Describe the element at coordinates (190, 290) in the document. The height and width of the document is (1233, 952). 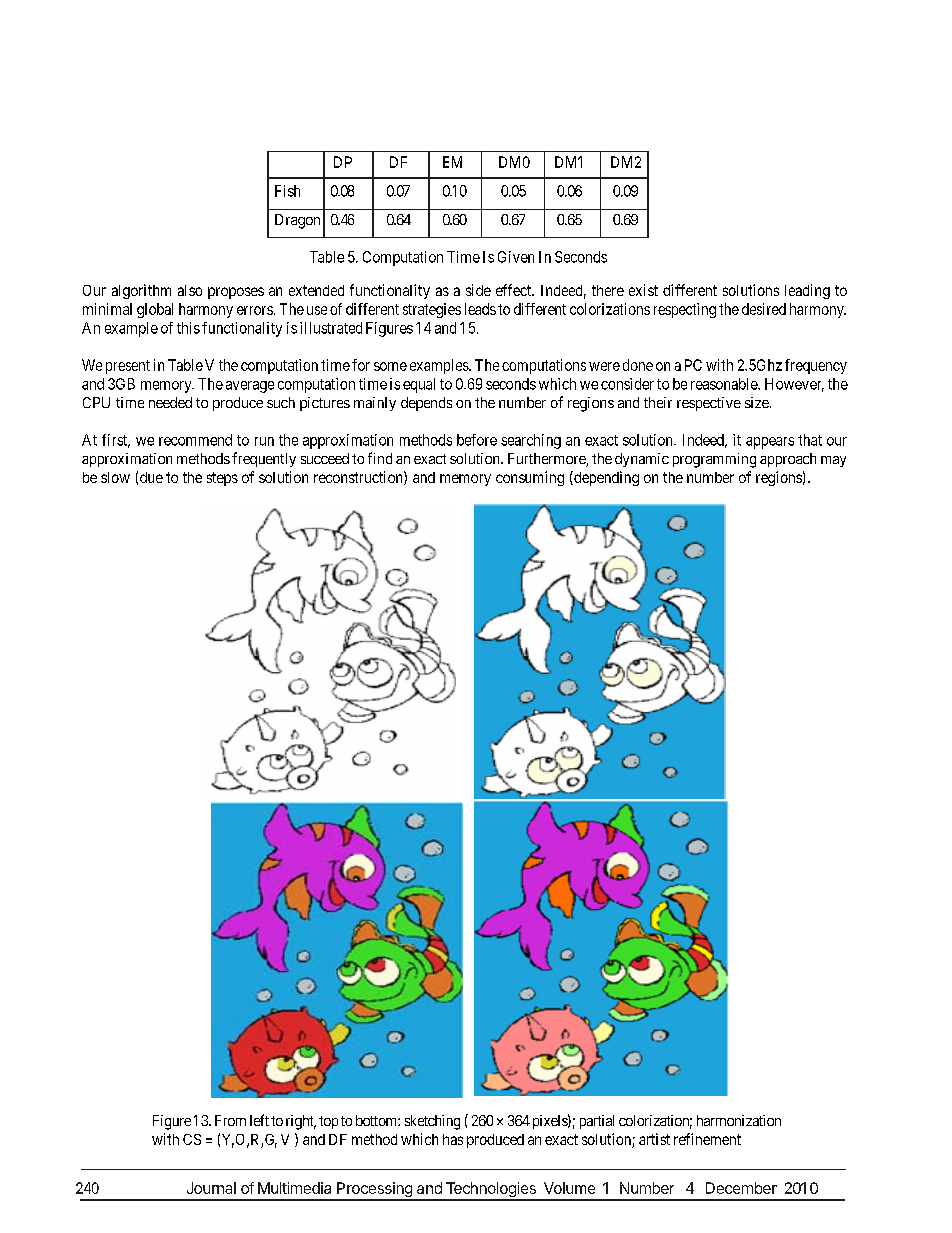
I see `also` at that location.
